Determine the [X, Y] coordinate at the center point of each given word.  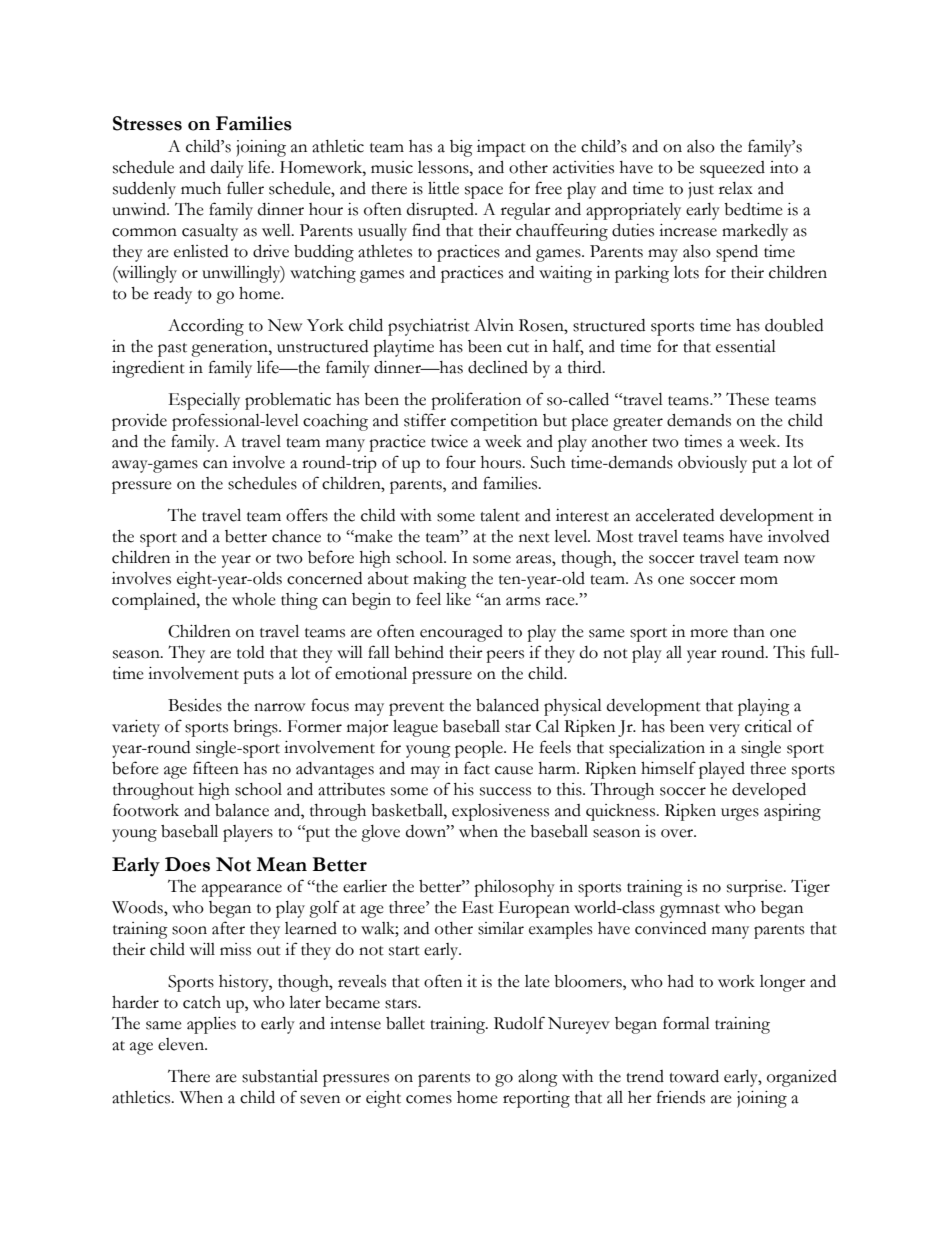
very [724, 730]
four [461, 462]
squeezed [732, 169]
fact [477, 768]
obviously [712, 464]
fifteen [216, 768]
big [461, 148]
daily [227, 169]
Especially [204, 401]
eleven [182, 1044]
